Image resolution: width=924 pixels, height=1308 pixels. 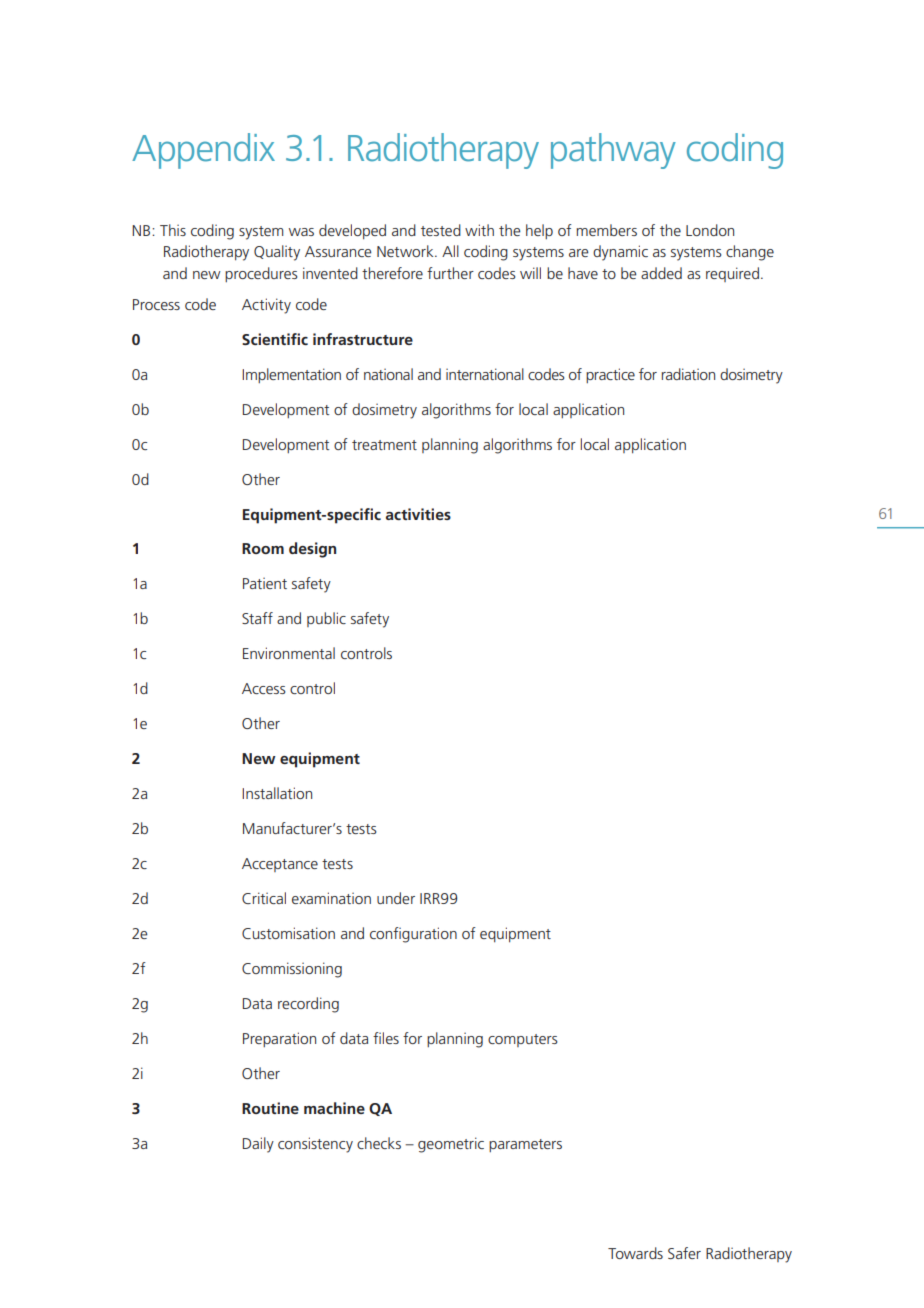 I want to click on London, so click(x=710, y=230).
